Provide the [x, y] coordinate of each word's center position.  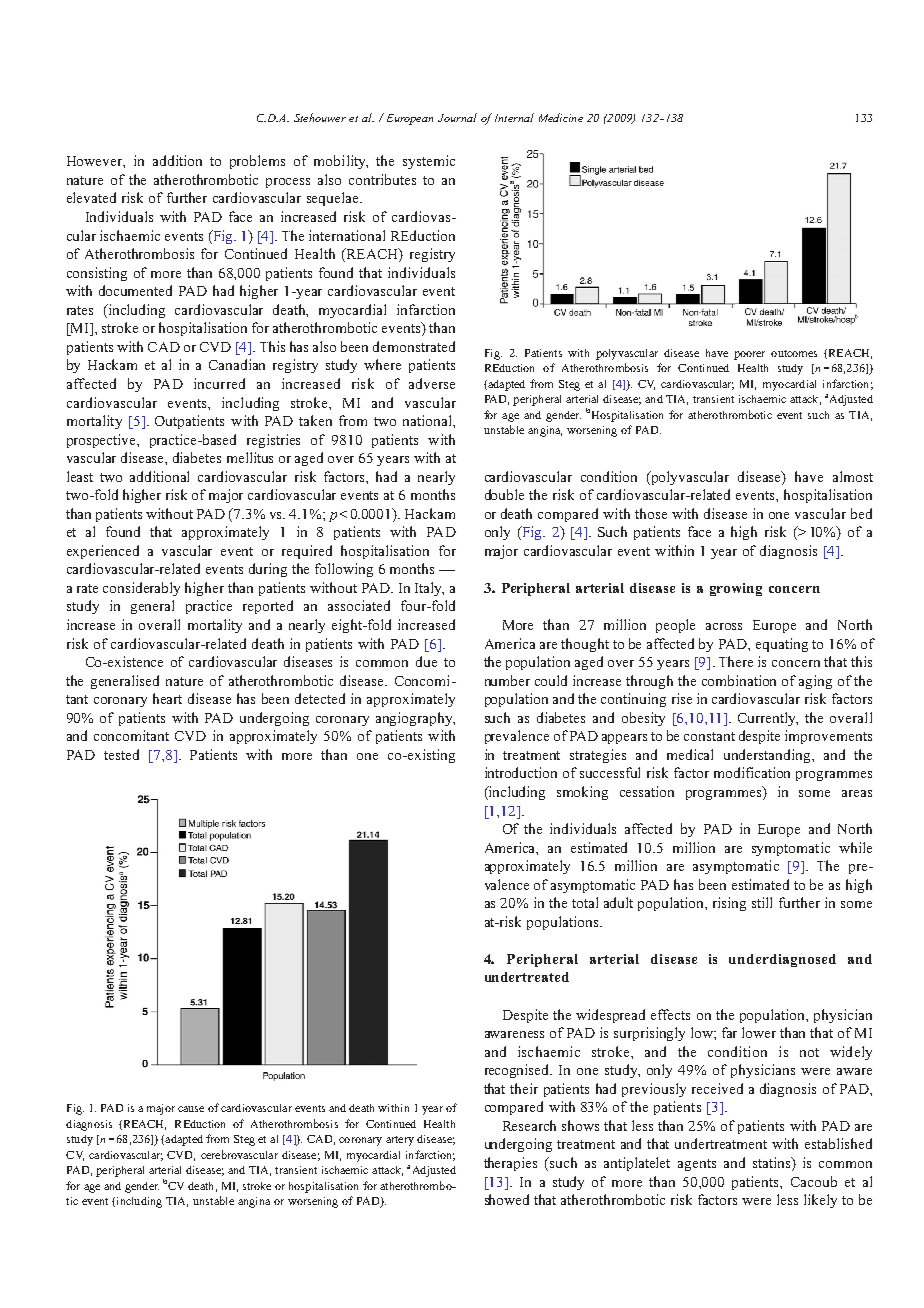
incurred [219, 383]
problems [257, 162]
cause [191, 1109]
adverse [432, 383]
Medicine [561, 117]
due [426, 661]
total [585, 902]
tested [121, 754]
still [762, 902]
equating [782, 645]
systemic [429, 162]
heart [167, 698]
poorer [749, 355]
